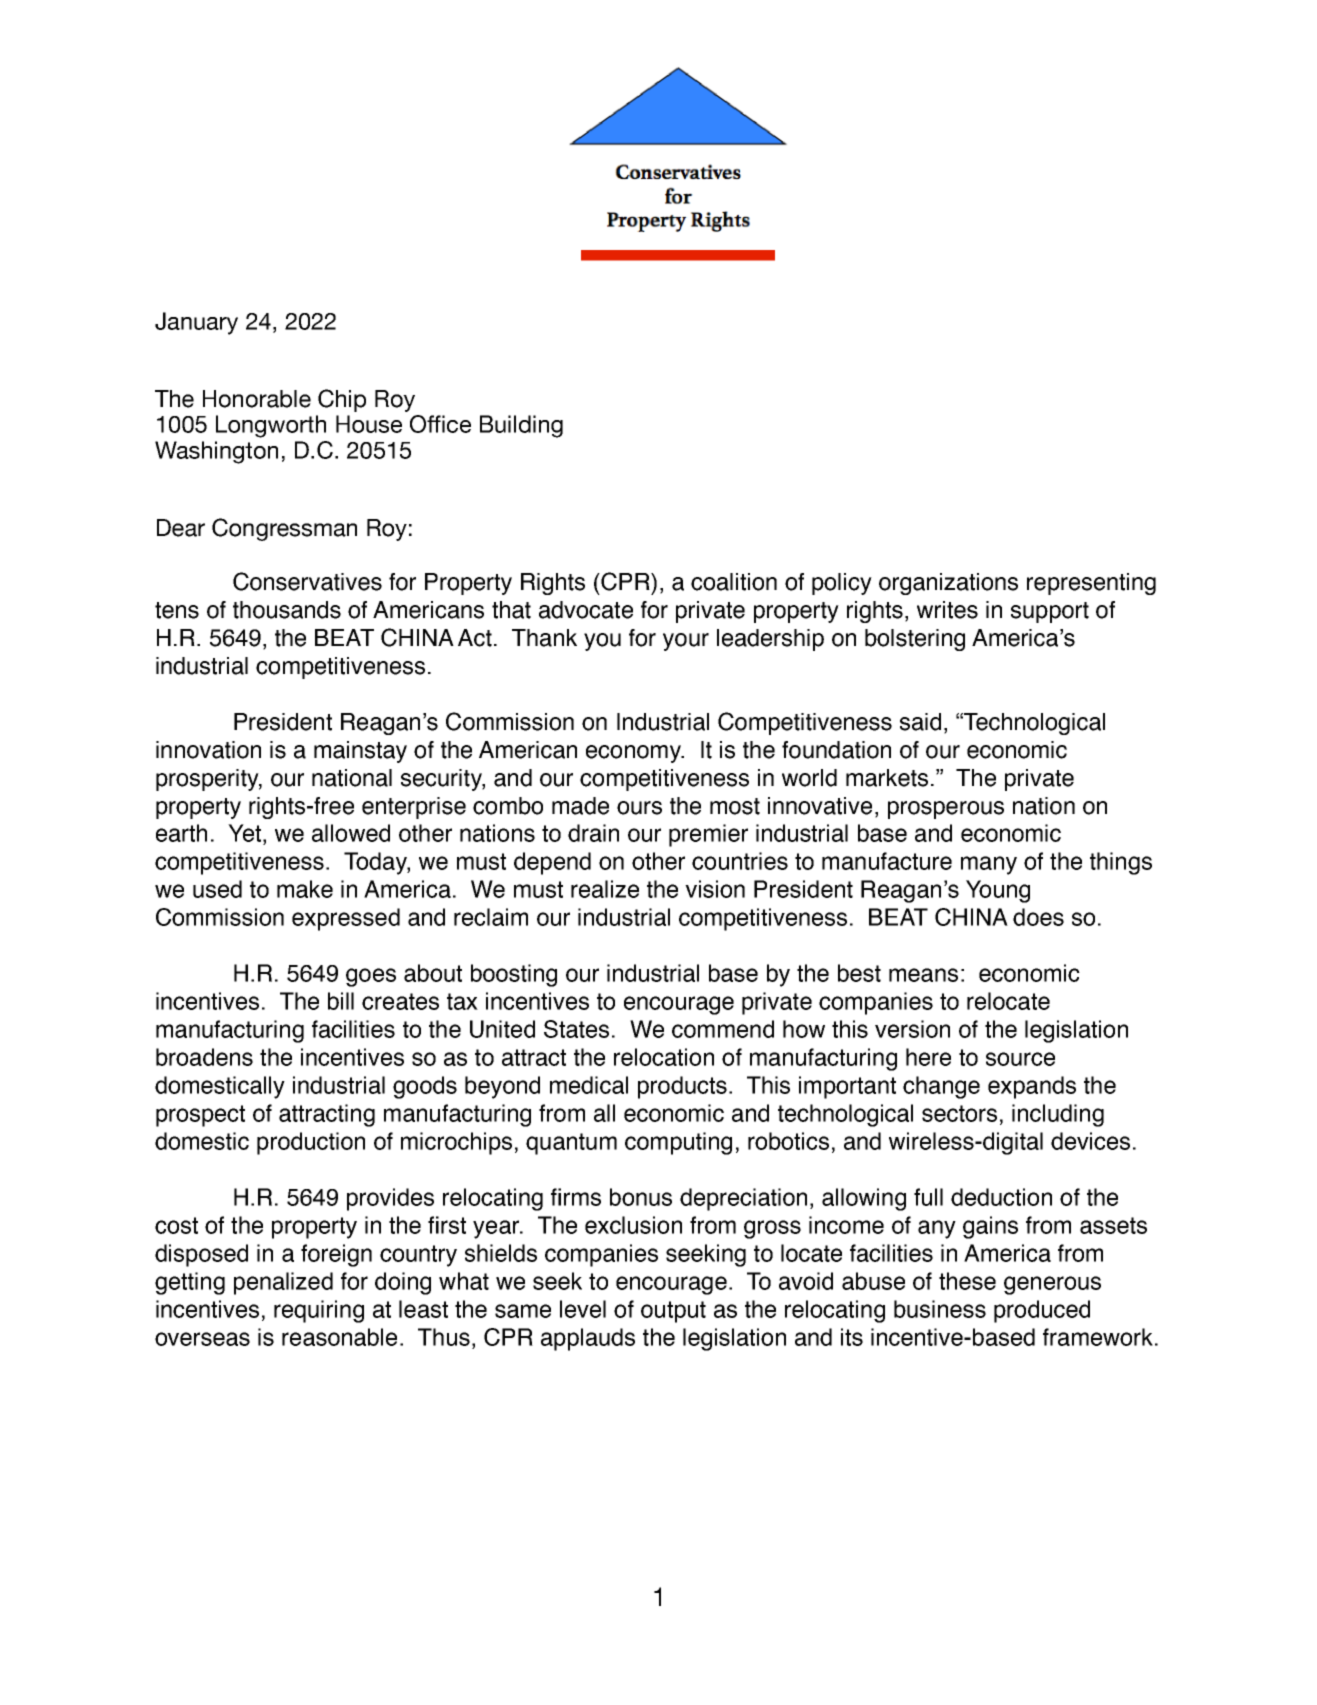 The height and width of the image is (1705, 1317). I want to click on States, so click(576, 1029).
